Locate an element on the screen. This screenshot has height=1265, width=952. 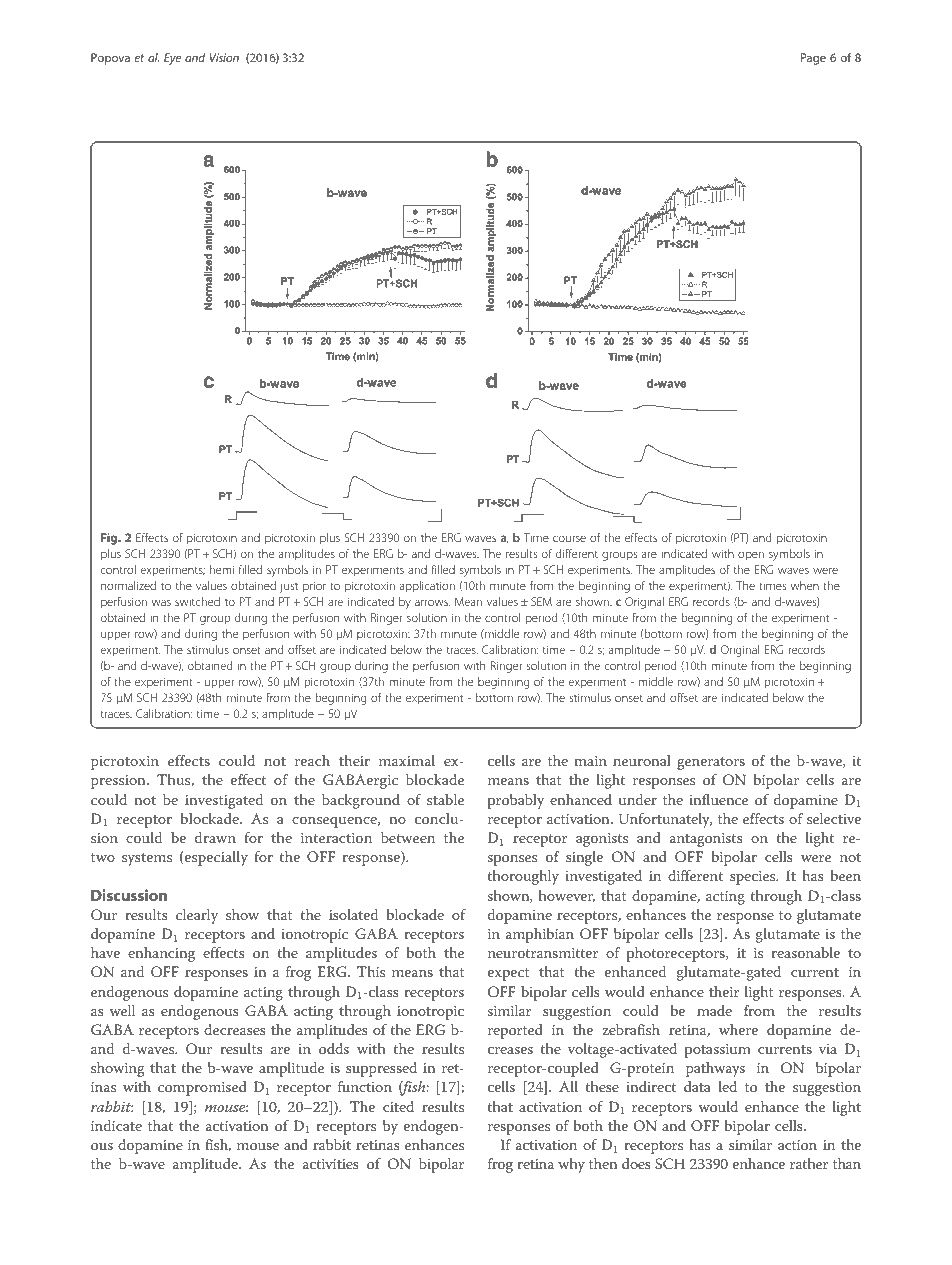
compromised is located at coordinates (202, 1088).
